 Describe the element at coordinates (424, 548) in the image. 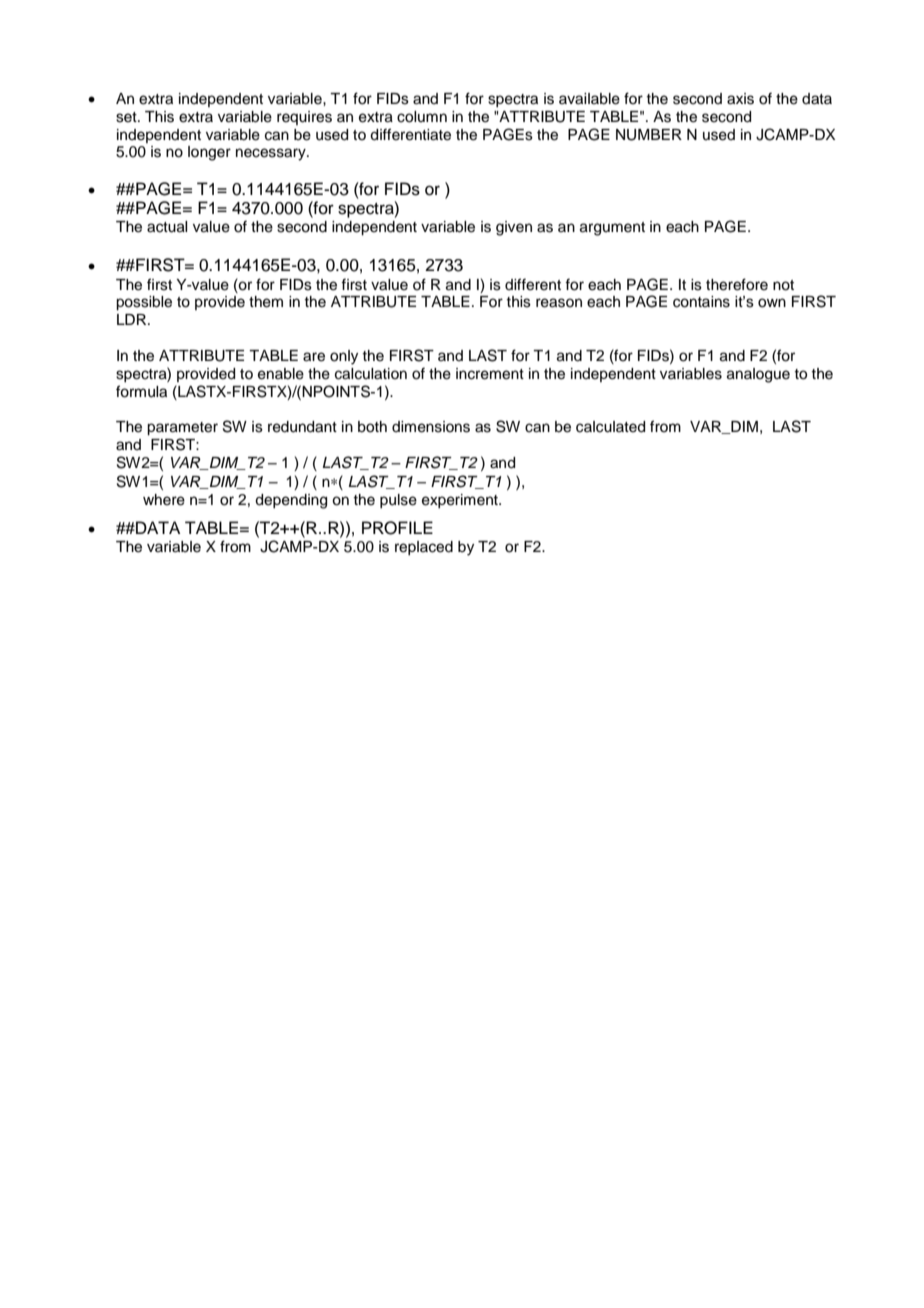

I see `replaced` at that location.
